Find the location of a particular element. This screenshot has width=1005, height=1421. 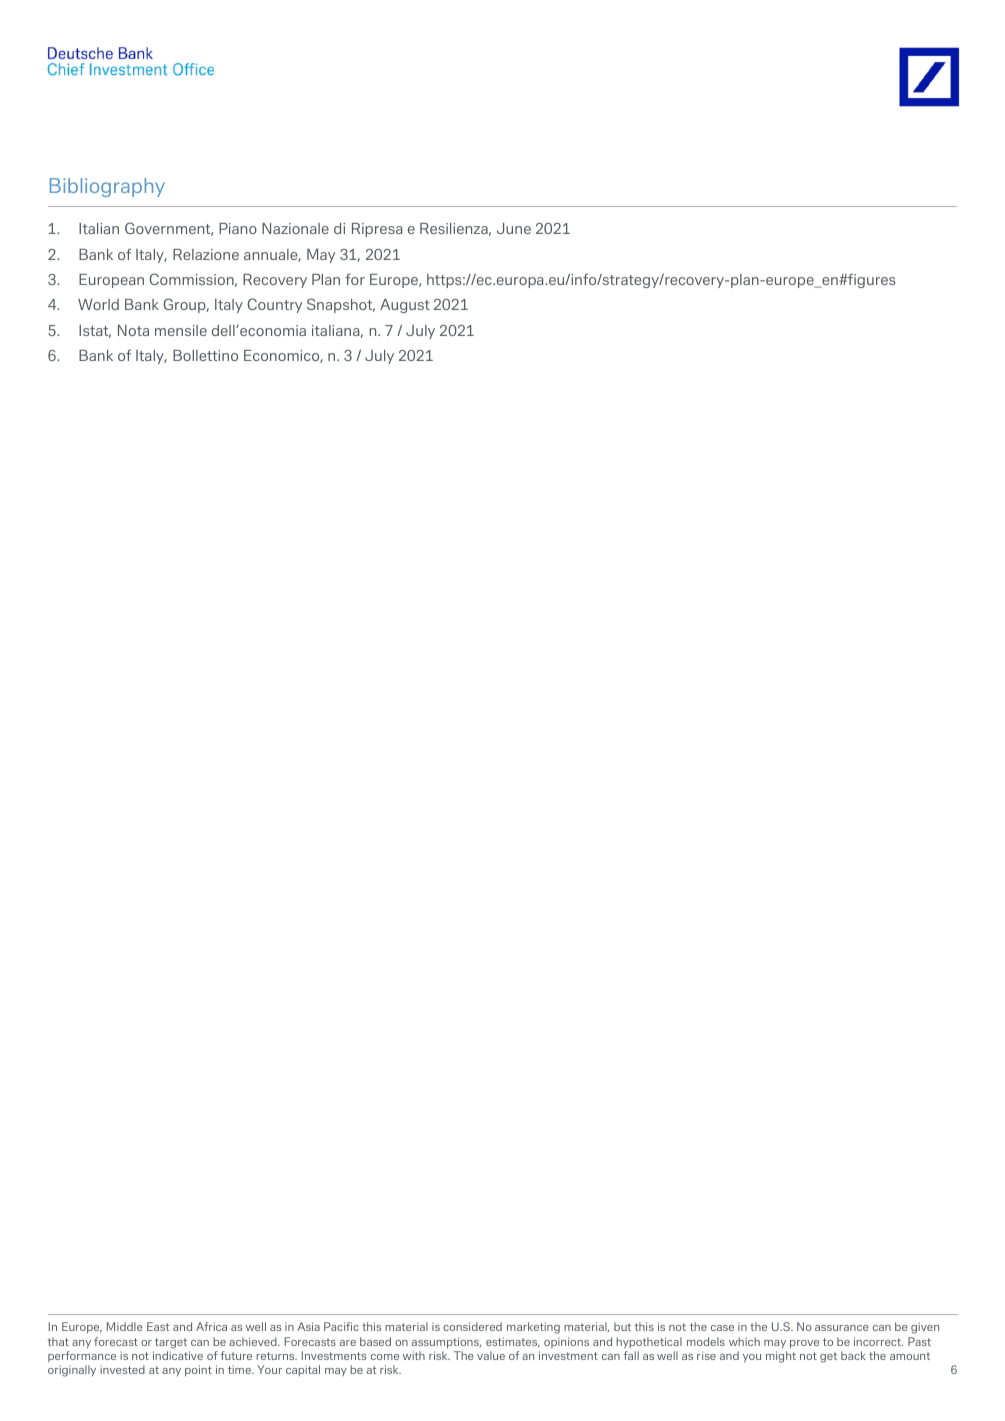

World is located at coordinates (98, 304).
